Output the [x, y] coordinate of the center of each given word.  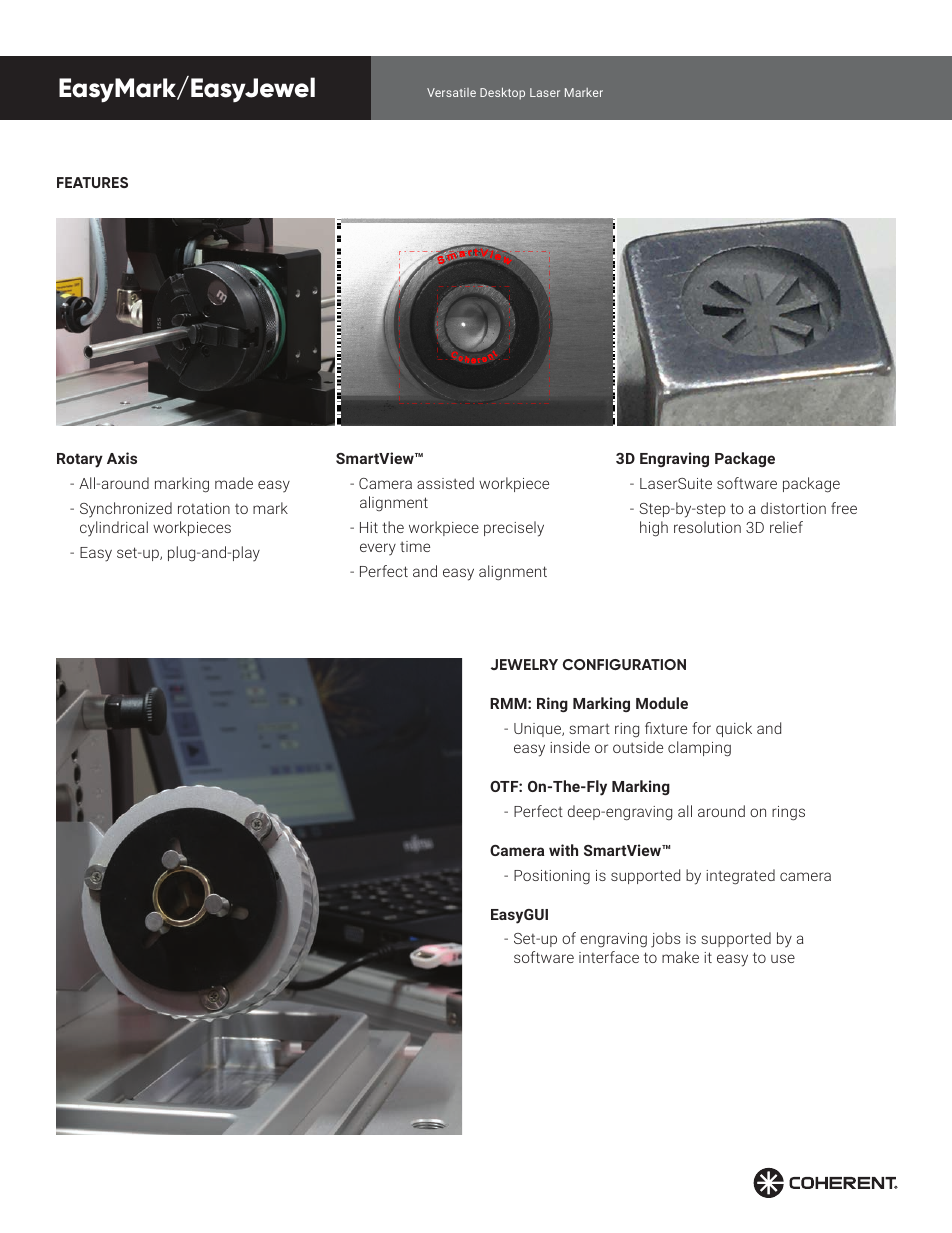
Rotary [80, 460]
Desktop [502, 93]
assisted [445, 483]
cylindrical [114, 529]
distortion [793, 508]
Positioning [552, 877]
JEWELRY [524, 664]
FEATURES [92, 182]
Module [662, 703]
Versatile [451, 92]
